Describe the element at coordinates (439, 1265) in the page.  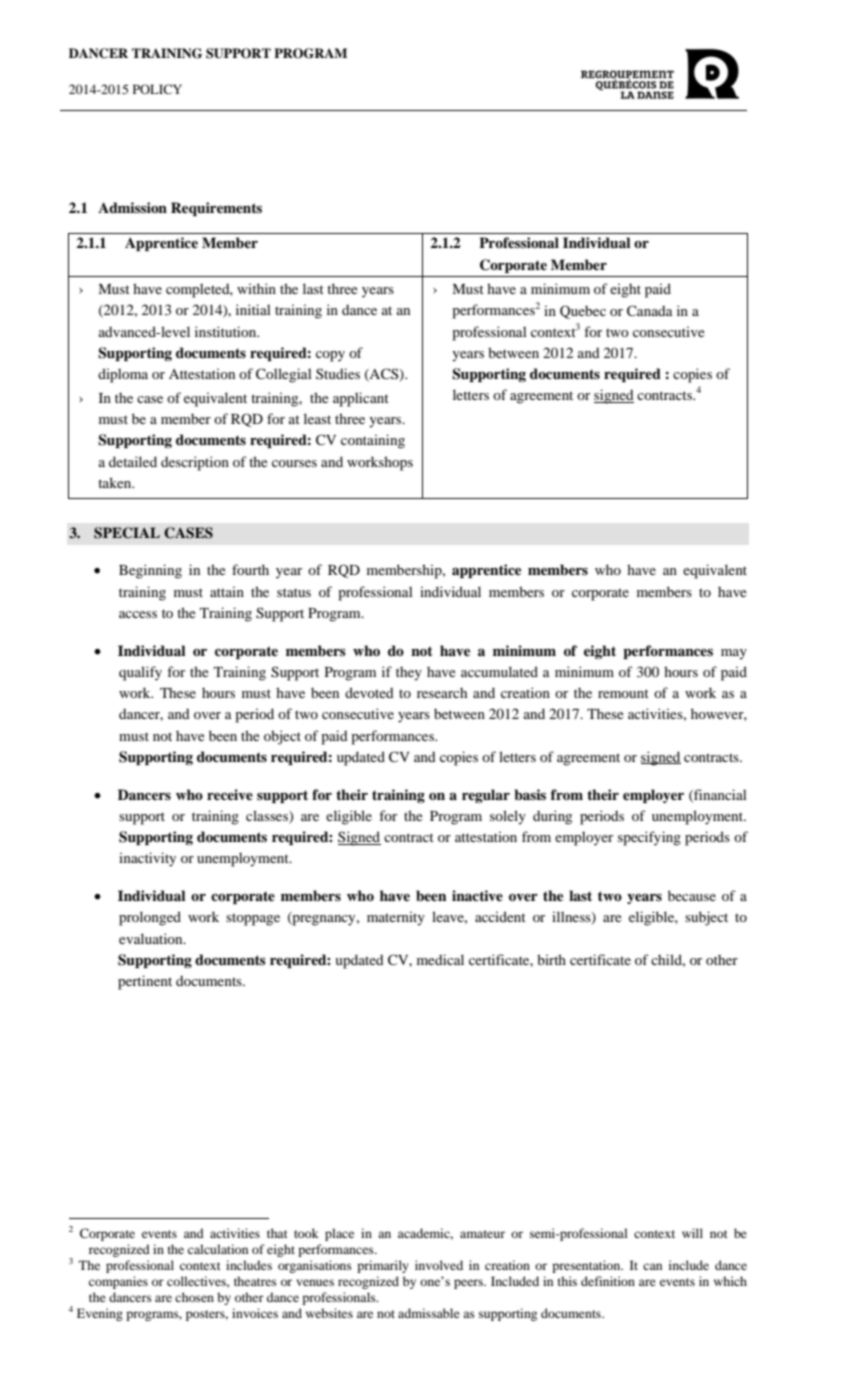
I see `involved` at that location.
